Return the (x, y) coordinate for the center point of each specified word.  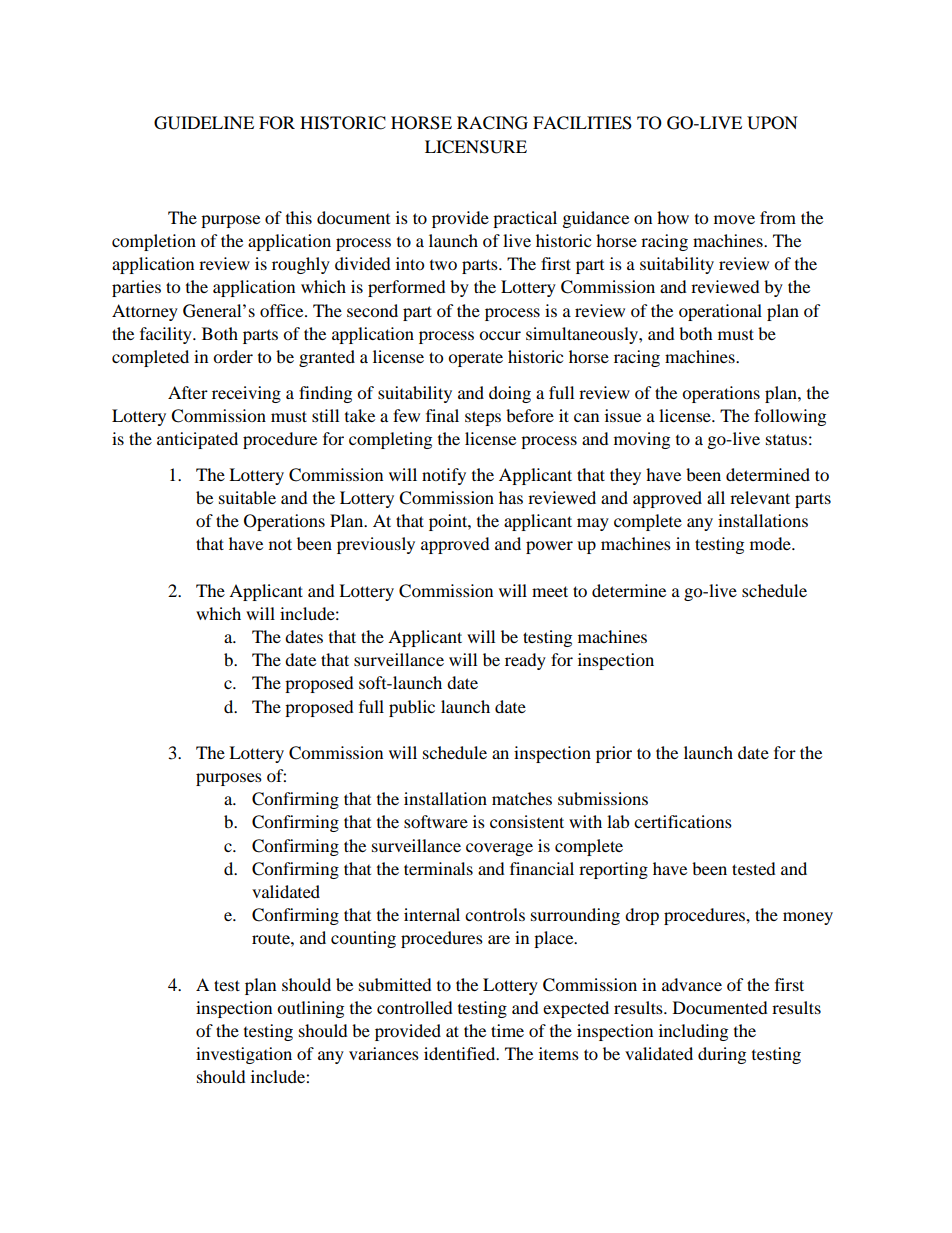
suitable (247, 497)
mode (771, 543)
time (507, 1030)
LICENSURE (476, 147)
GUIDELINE (204, 123)
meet (550, 591)
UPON (772, 123)
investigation (244, 1055)
